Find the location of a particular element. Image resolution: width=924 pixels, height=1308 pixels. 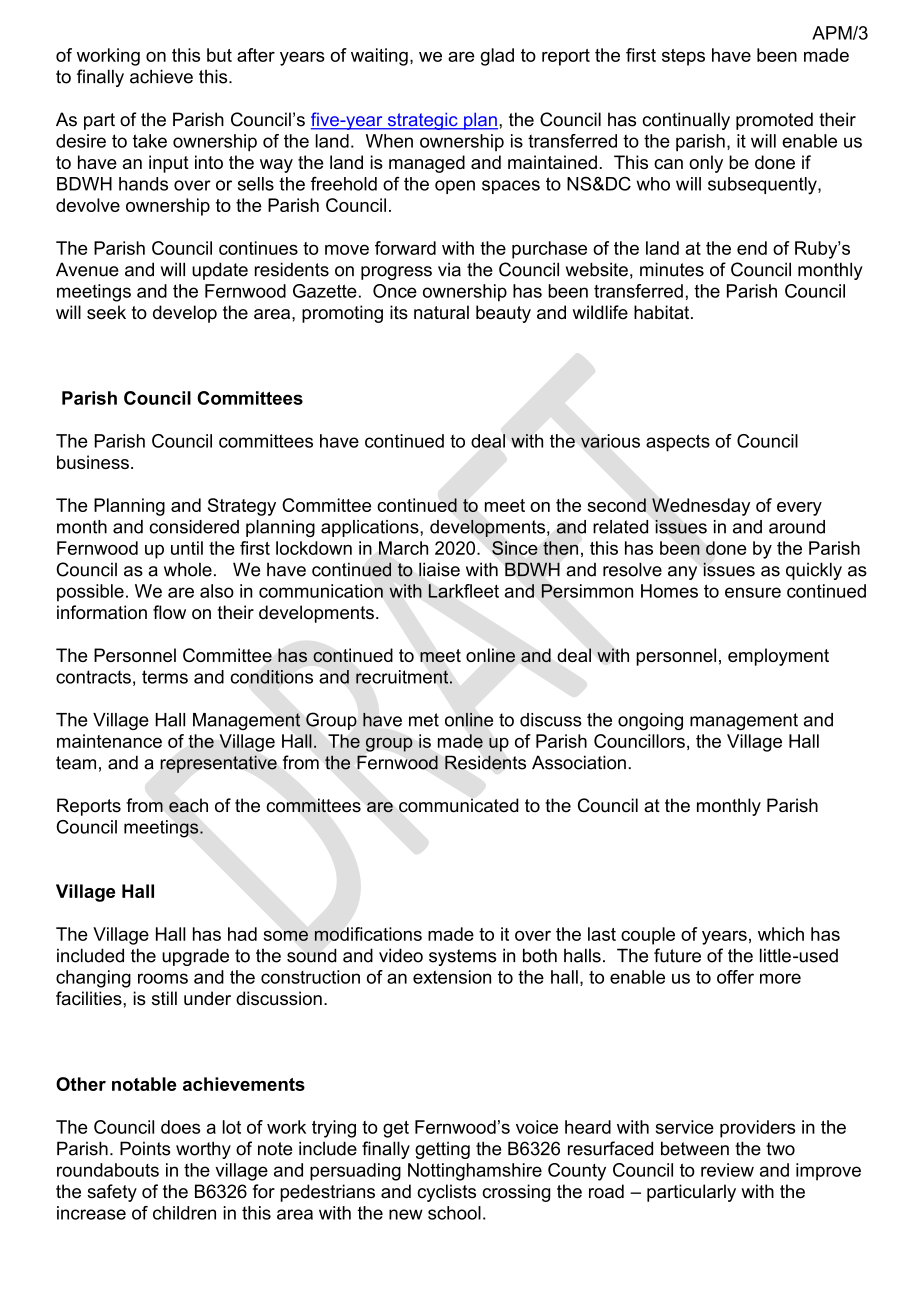

take is located at coordinates (150, 141).
